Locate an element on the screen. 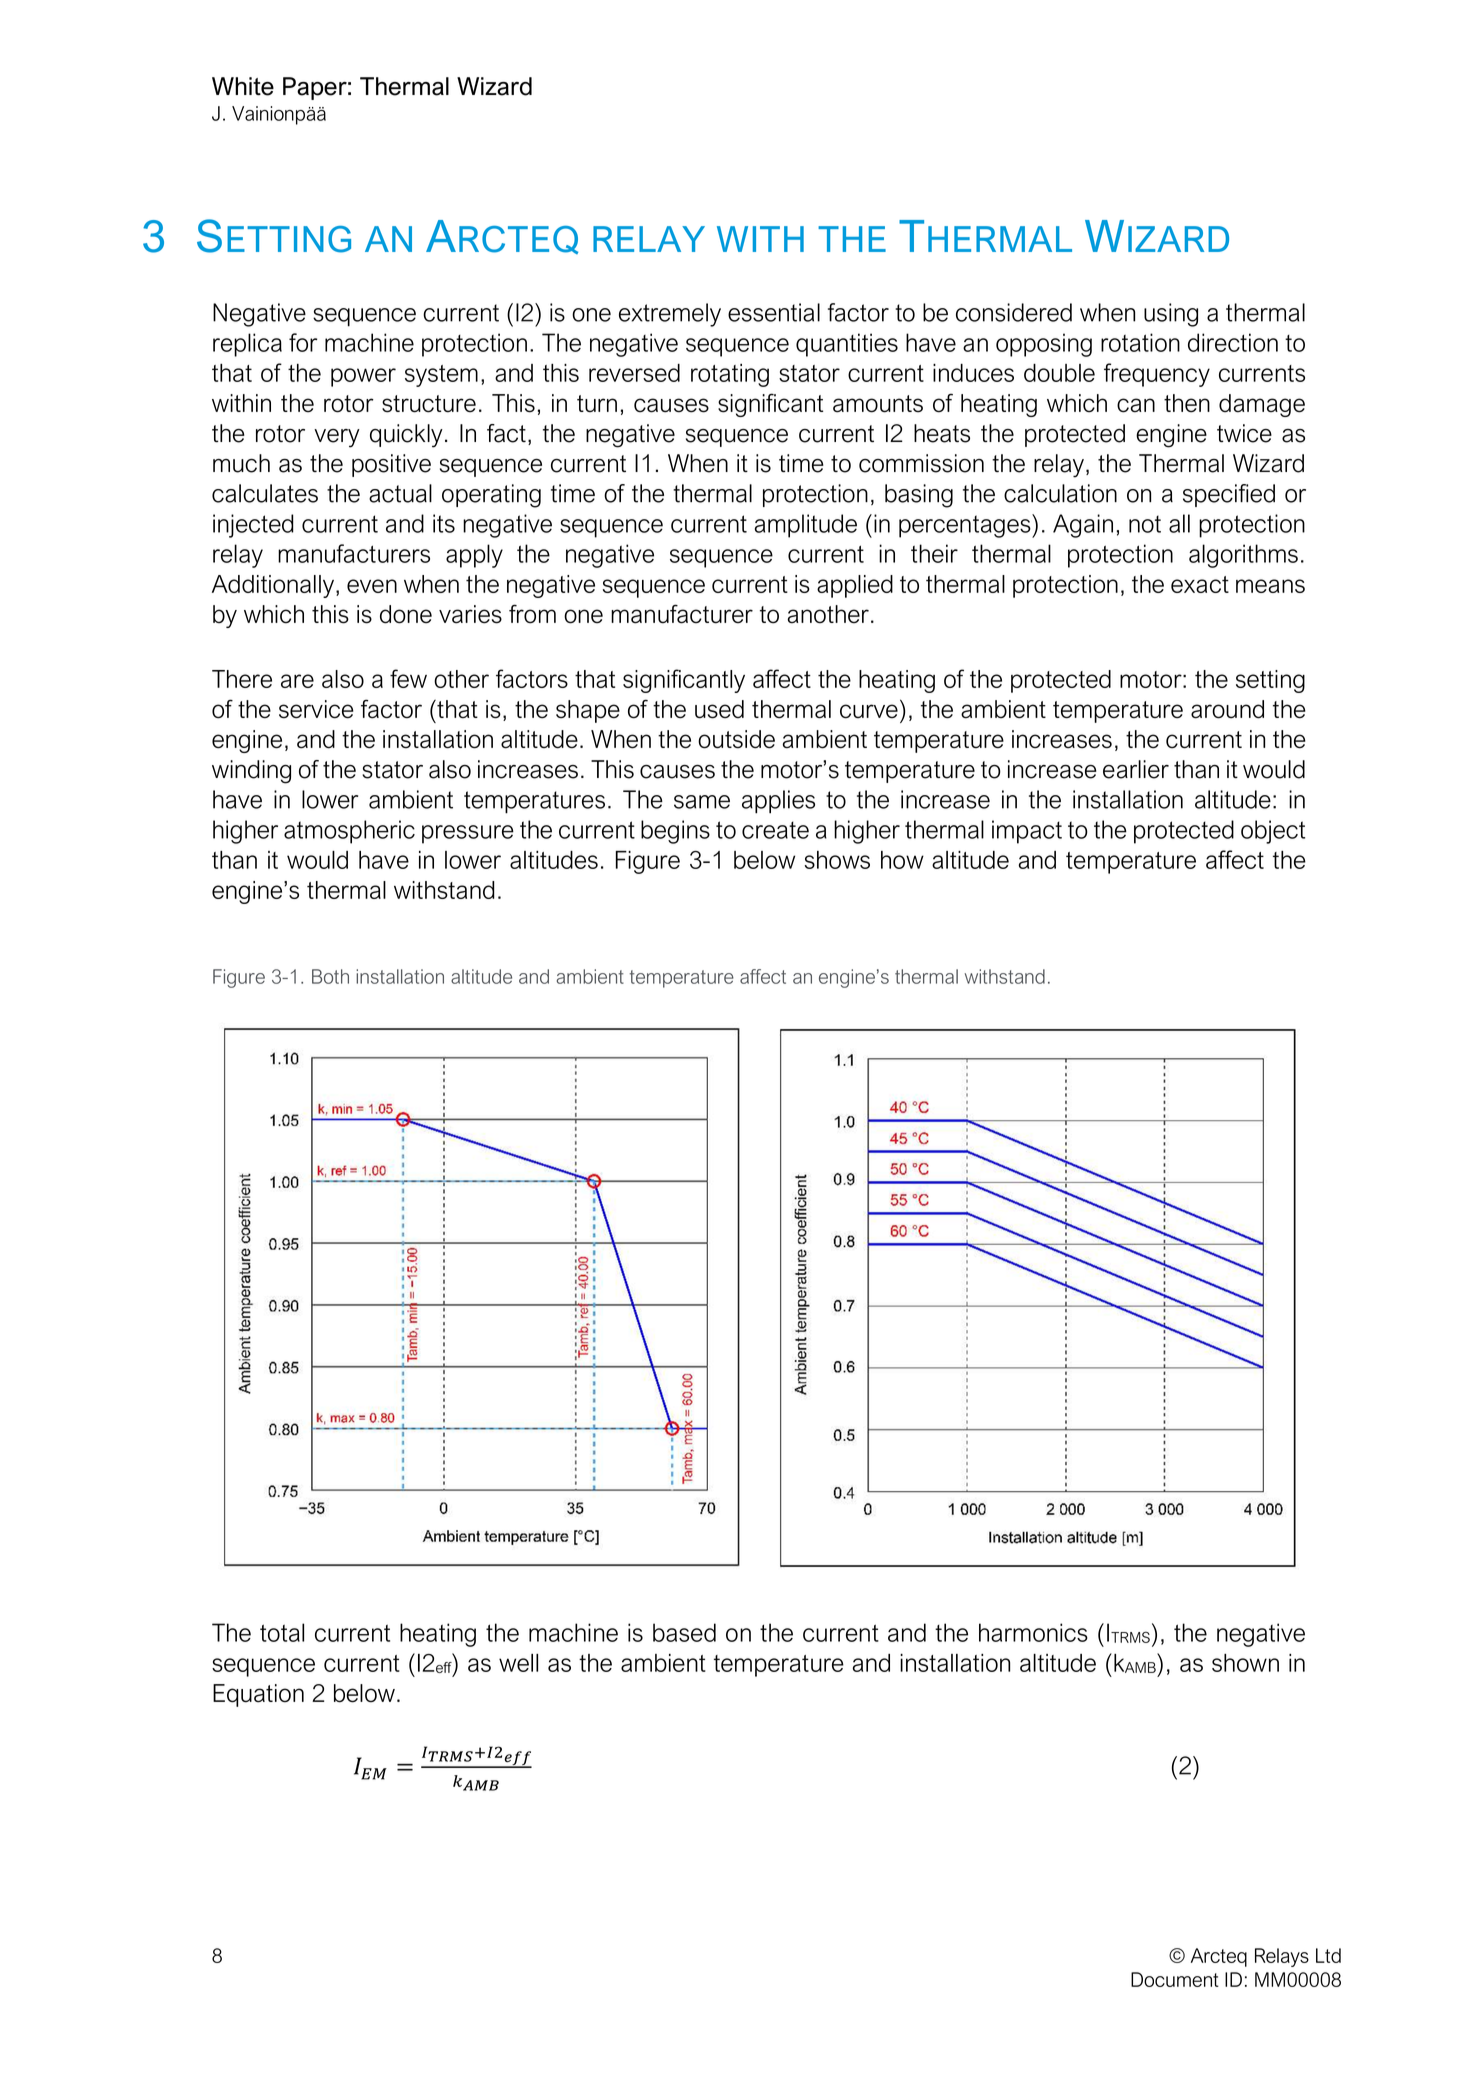  Document is located at coordinates (1175, 1979).
